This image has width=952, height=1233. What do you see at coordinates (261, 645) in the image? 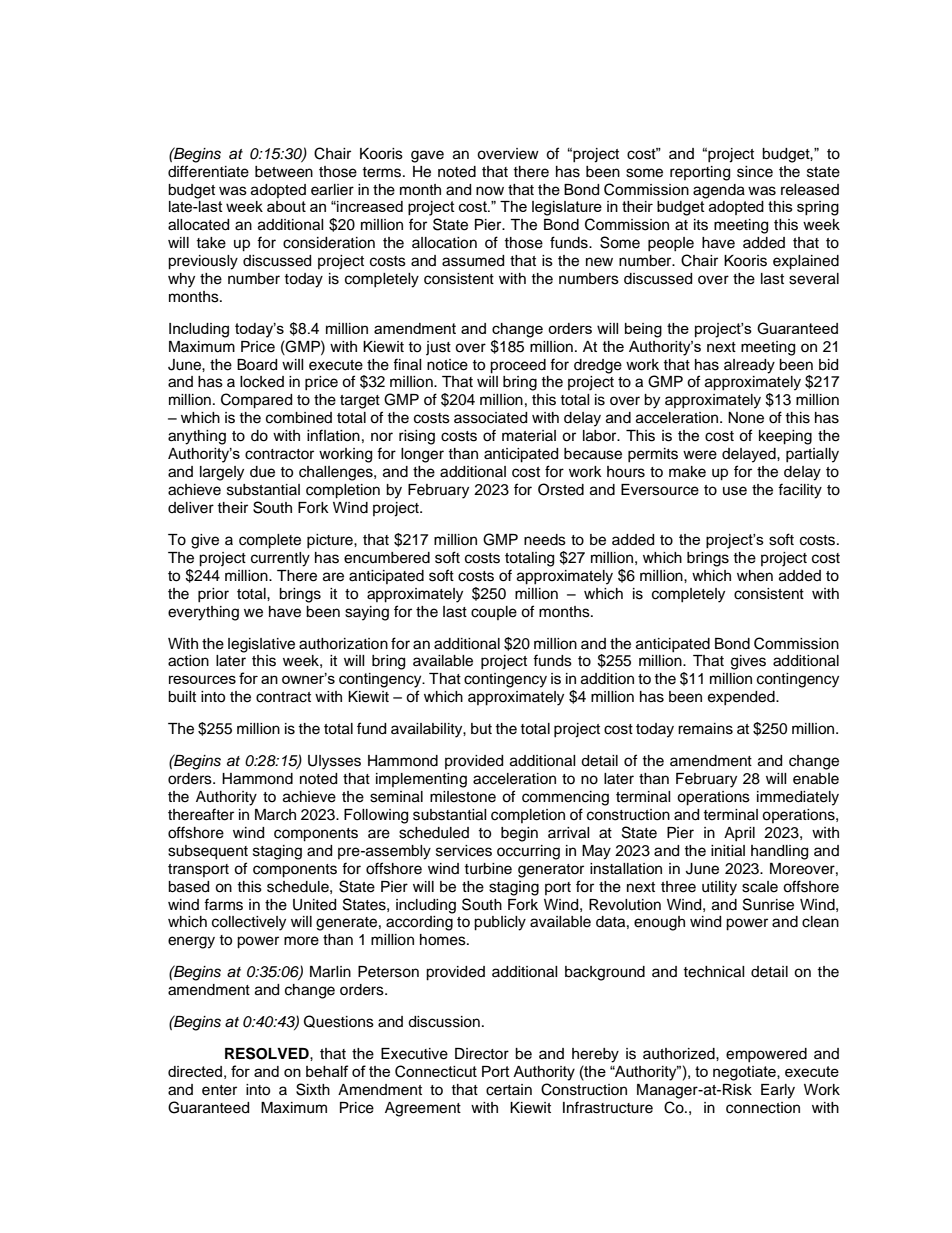
I see `legislative` at bounding box center [261, 645].
